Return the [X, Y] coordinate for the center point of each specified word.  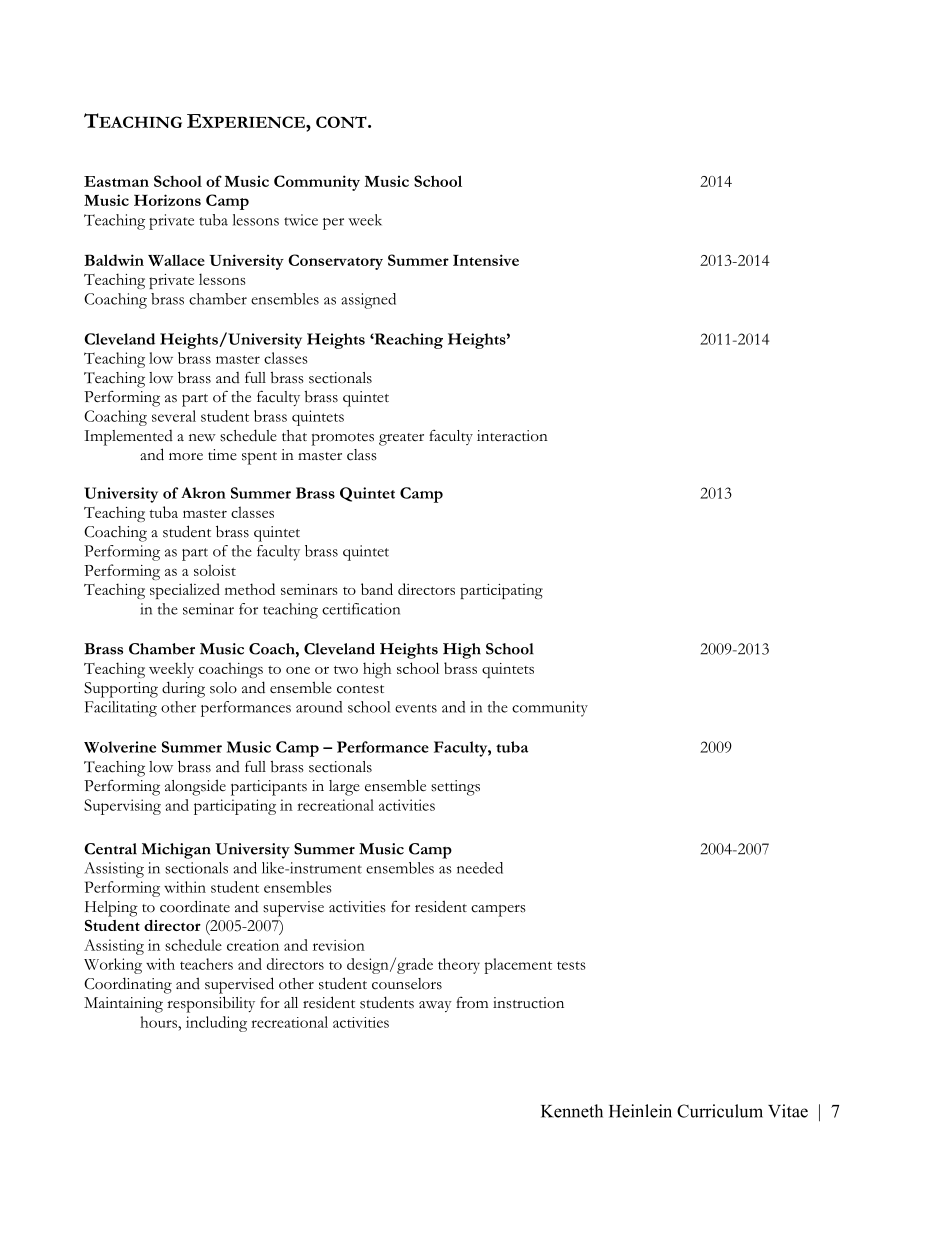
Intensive [486, 260]
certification [361, 609]
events [416, 708]
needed [480, 868]
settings [455, 788]
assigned [368, 301]
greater [401, 439]
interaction [512, 436]
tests [571, 965]
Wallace [176, 260]
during [183, 689]
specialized [185, 591]
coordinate [195, 906]
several [174, 416]
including [216, 1024]
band [377, 589]
